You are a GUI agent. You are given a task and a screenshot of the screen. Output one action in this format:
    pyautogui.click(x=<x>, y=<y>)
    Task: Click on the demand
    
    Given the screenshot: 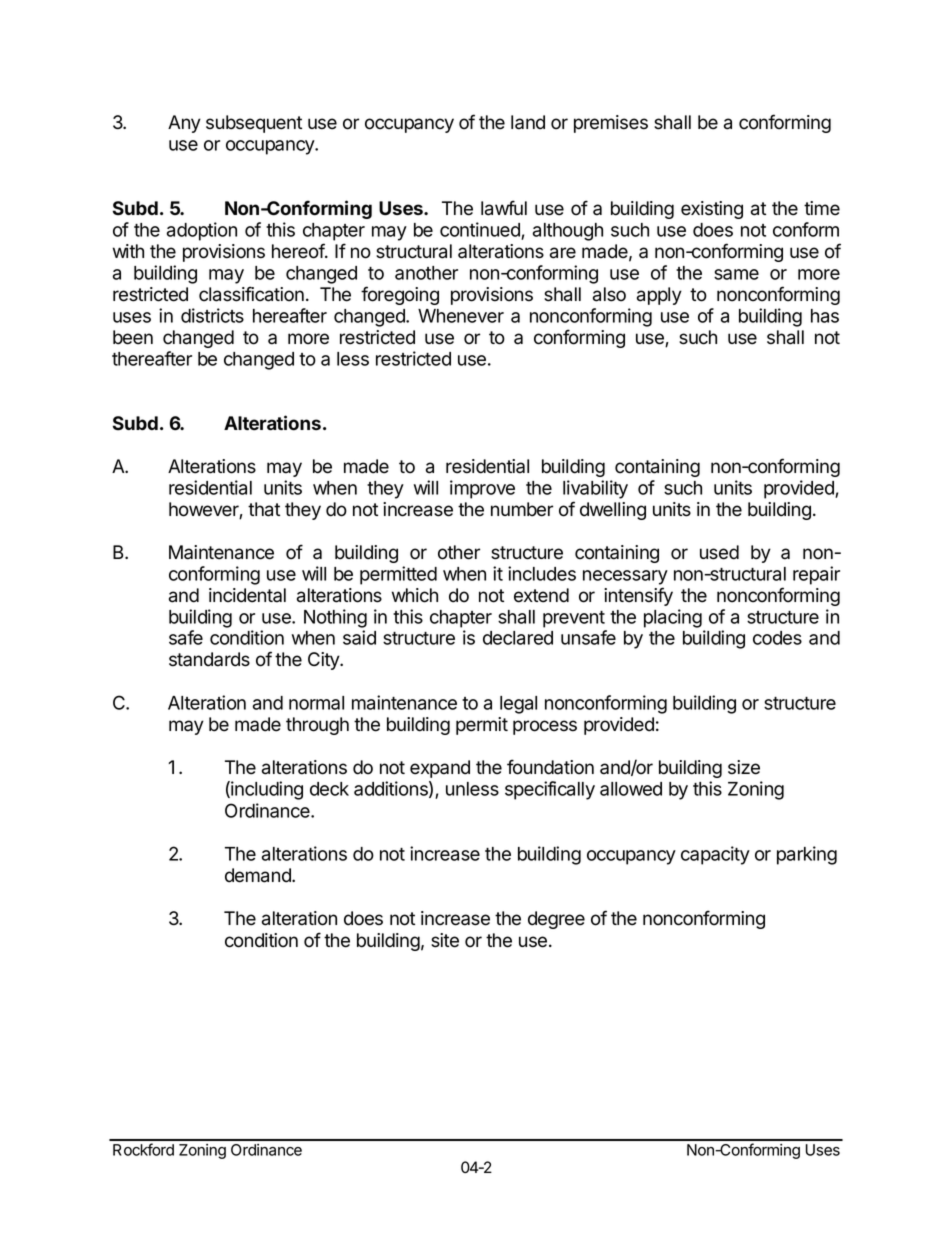 What is the action you would take?
    pyautogui.click(x=259, y=875)
